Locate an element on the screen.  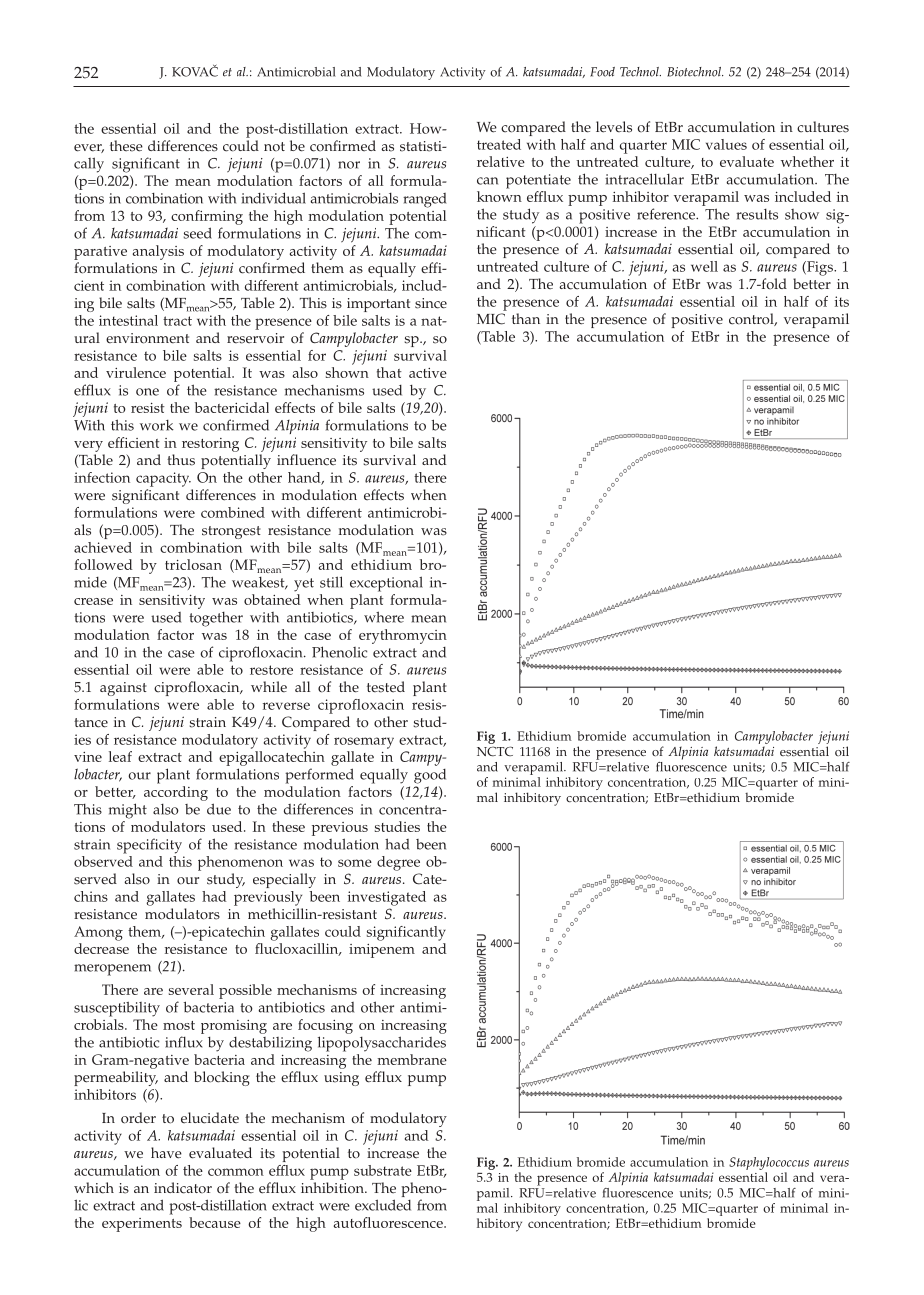
well is located at coordinates (704, 266).
